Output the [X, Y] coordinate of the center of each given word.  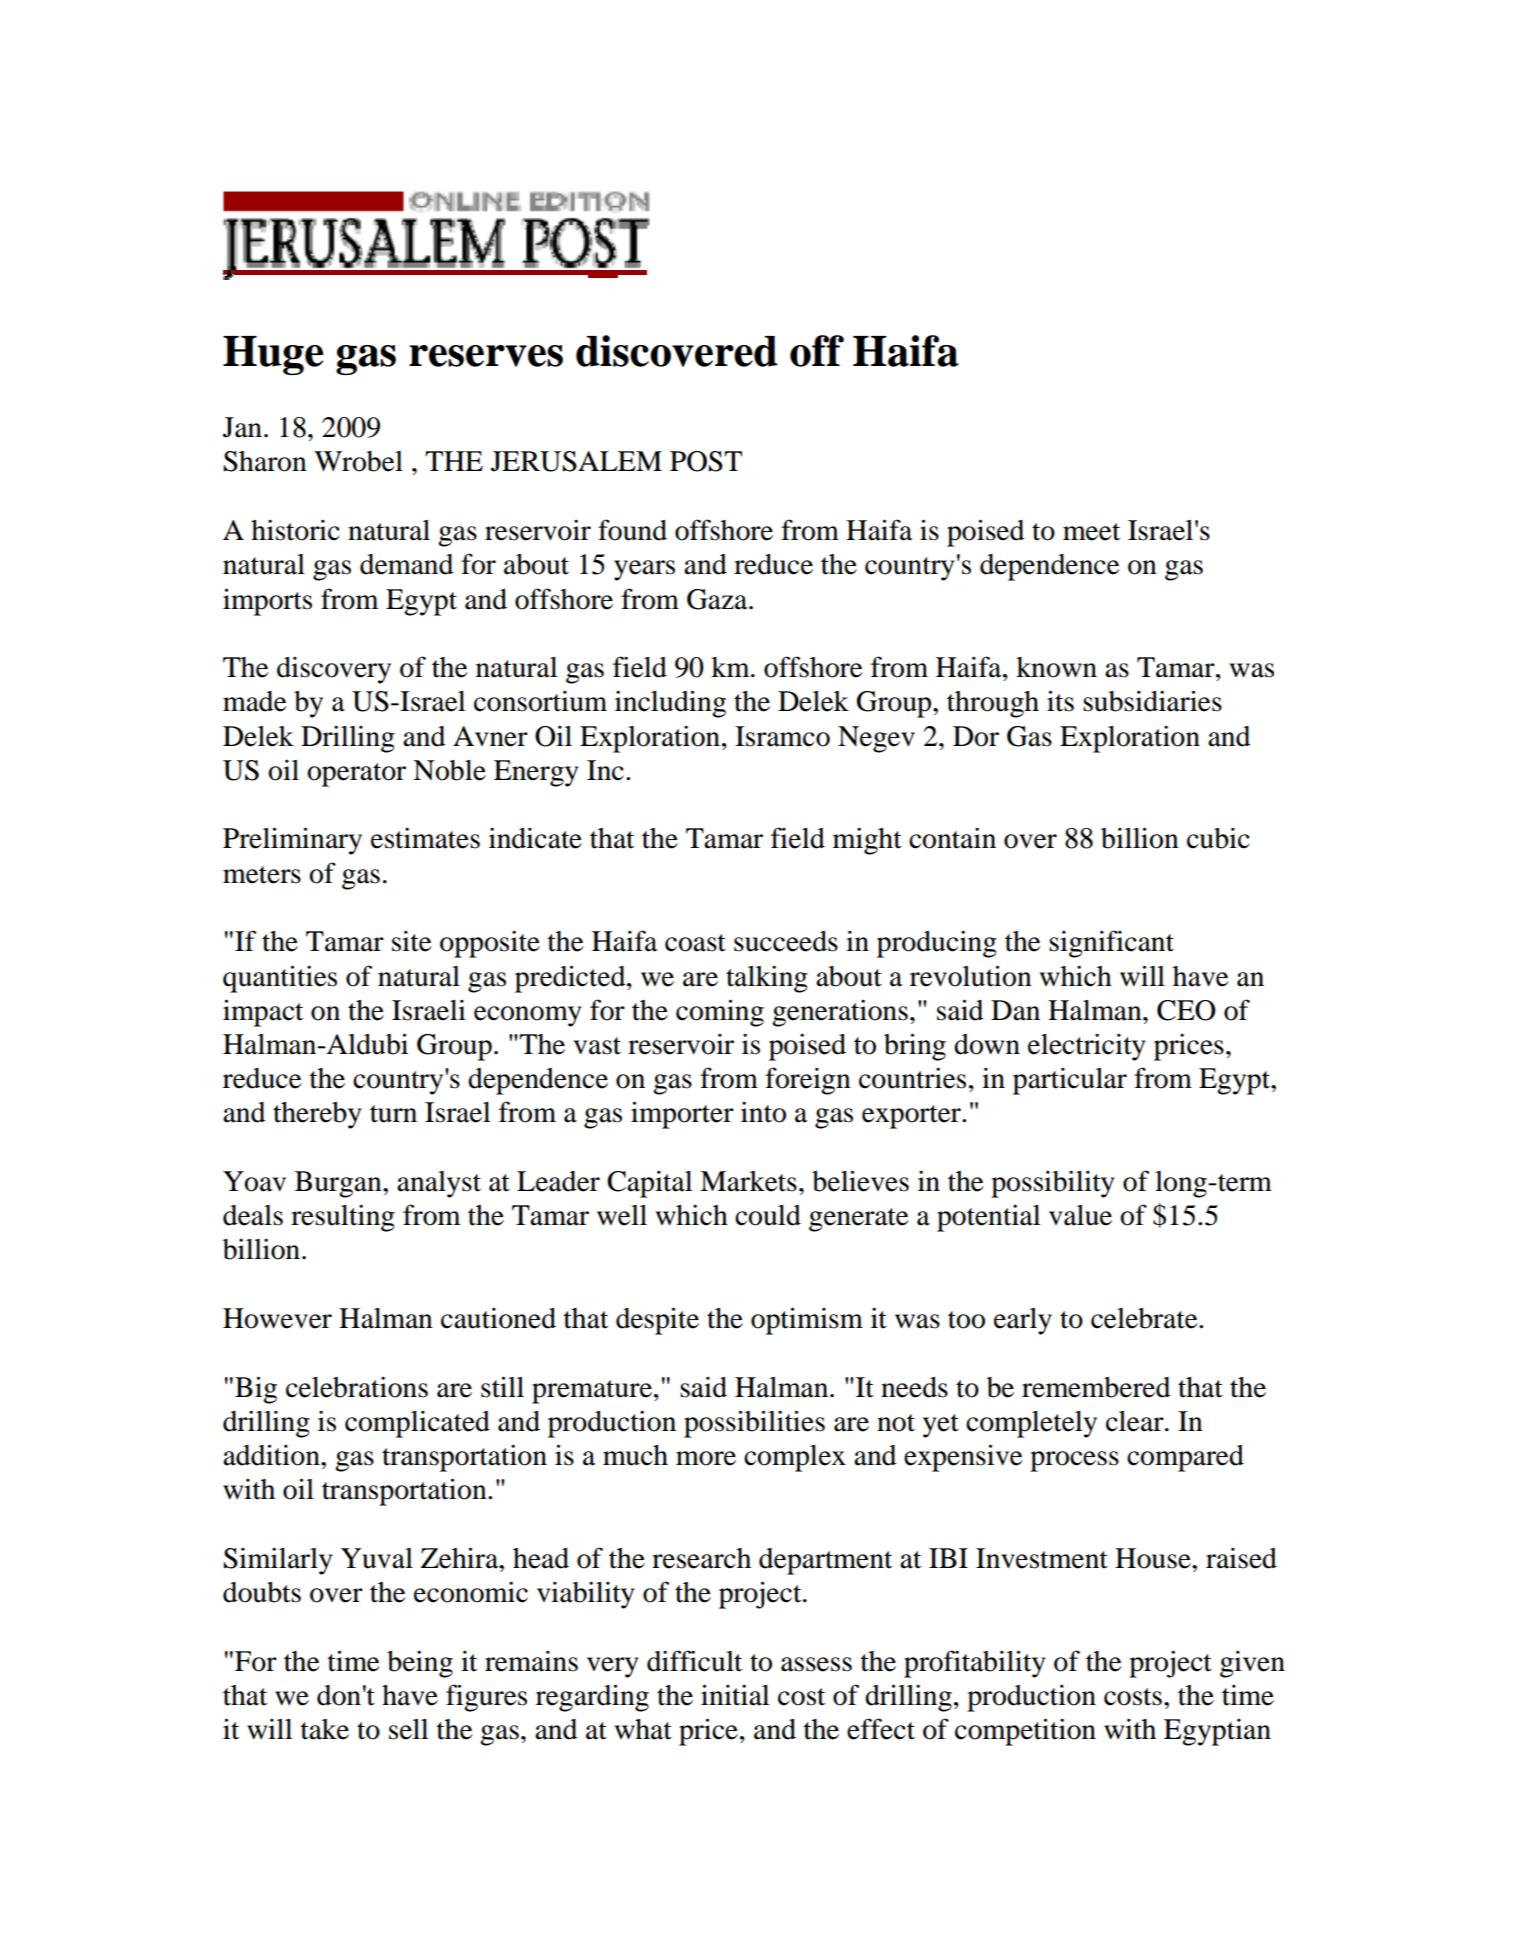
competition [1025, 1732]
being [420, 1664]
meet [1091, 532]
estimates [425, 838]
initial [735, 1695]
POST [706, 461]
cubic [1218, 838]
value [1080, 1215]
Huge [273, 355]
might [867, 841]
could [768, 1215]
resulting [343, 1218]
